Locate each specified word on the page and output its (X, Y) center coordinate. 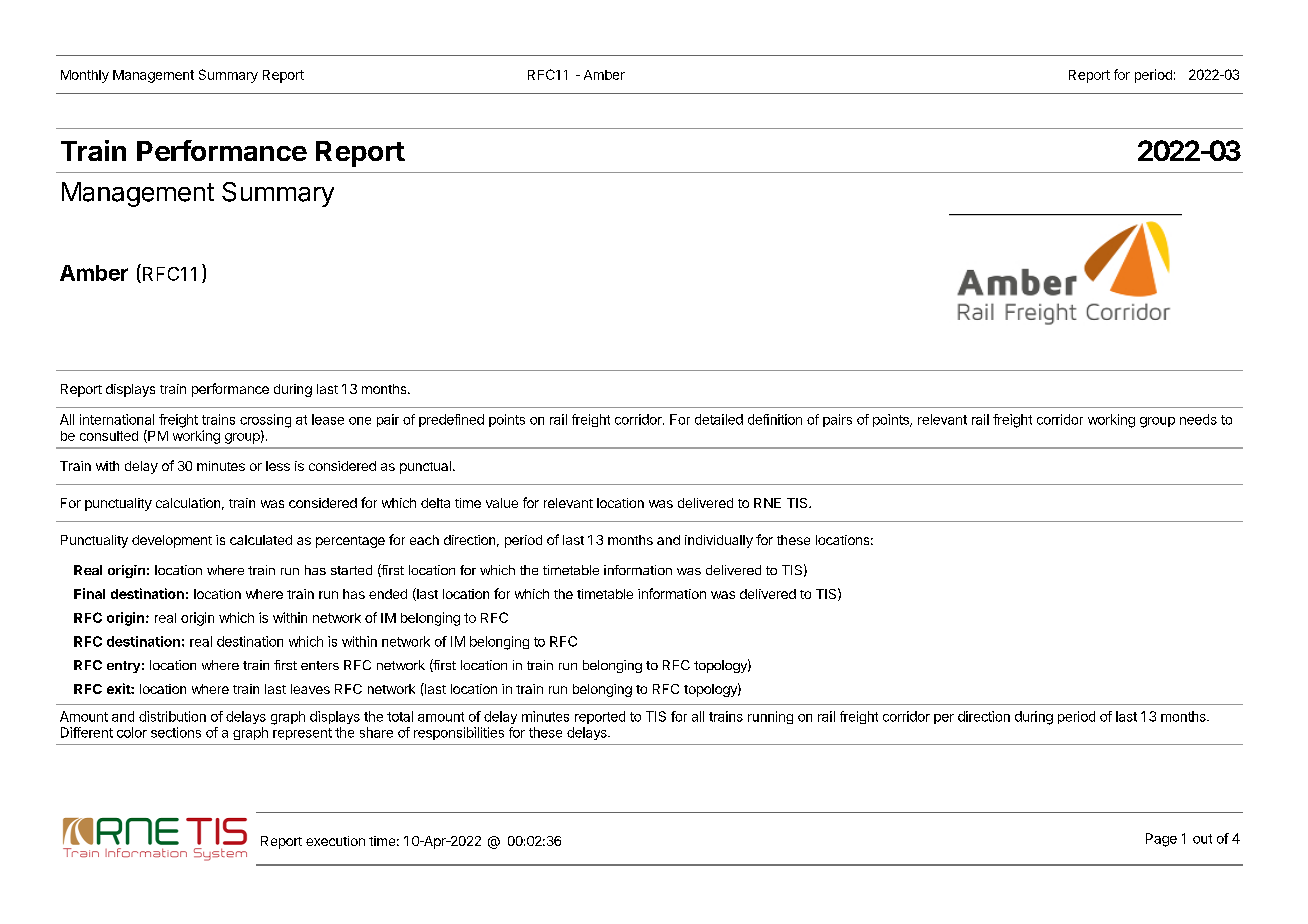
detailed (719, 419)
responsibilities (459, 733)
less (278, 466)
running (770, 717)
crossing (265, 421)
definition (775, 419)
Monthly (85, 76)
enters (320, 665)
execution (335, 841)
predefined (451, 420)
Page (1161, 840)
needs (1198, 419)
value (502, 503)
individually (719, 541)
